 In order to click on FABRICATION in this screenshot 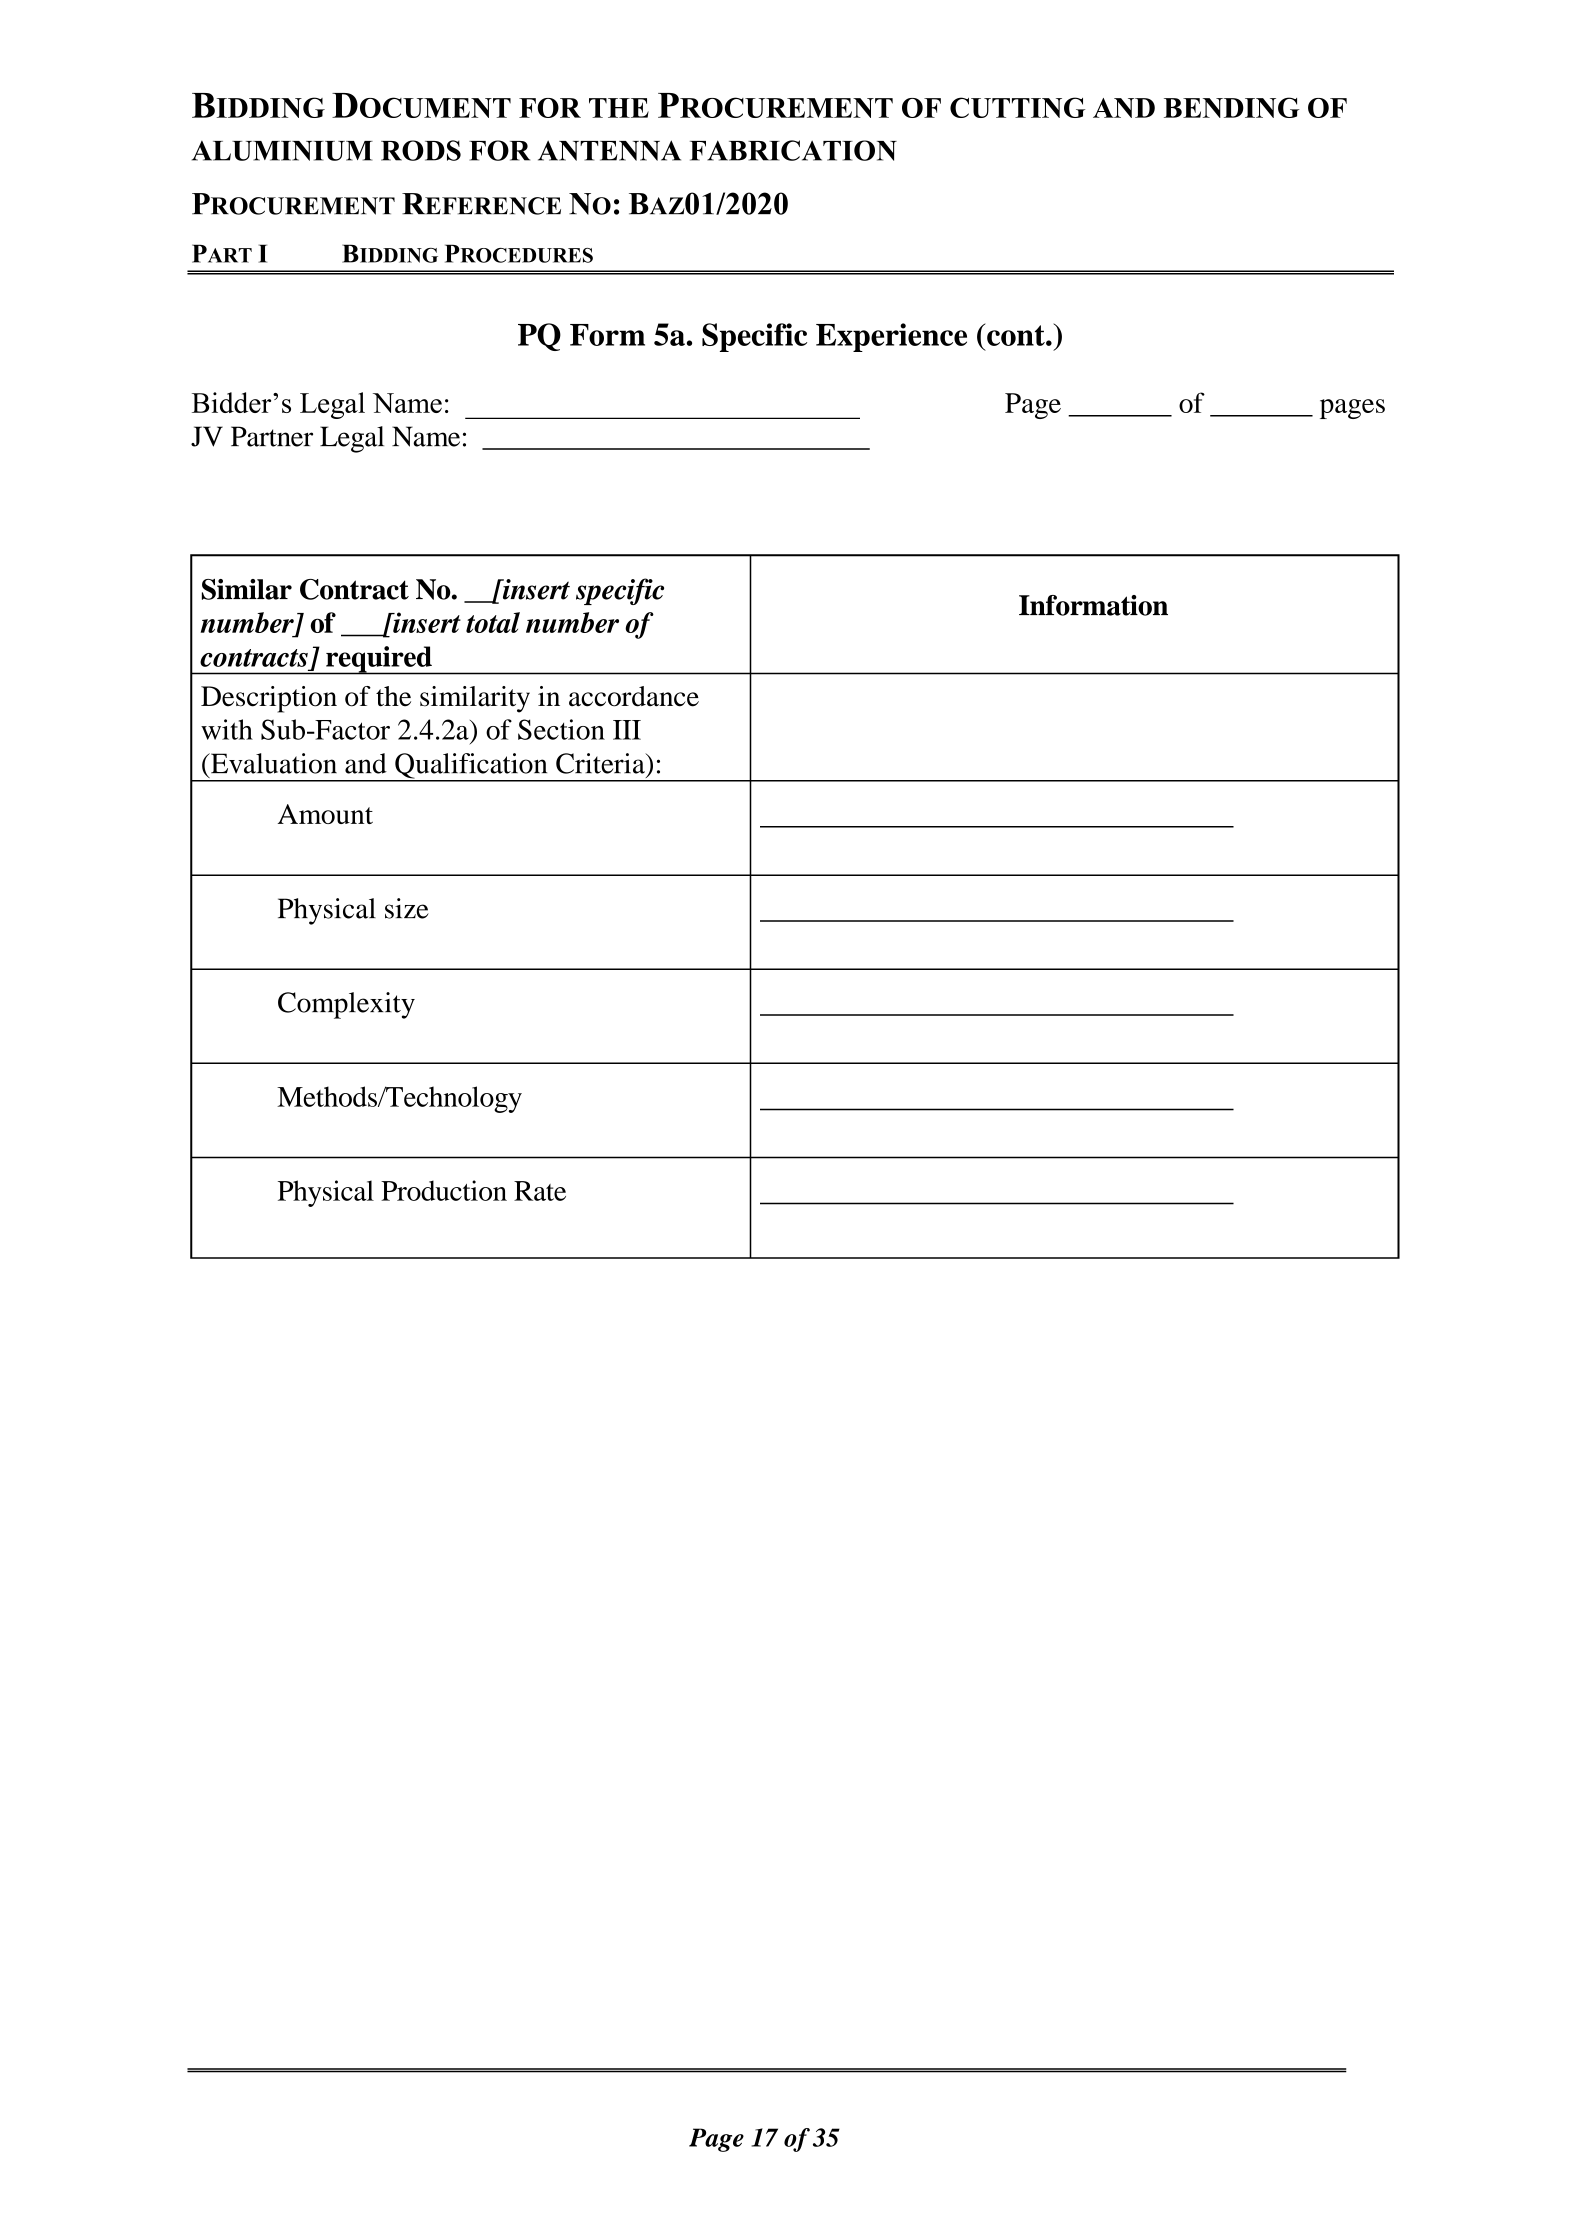, I will do `click(793, 150)`.
